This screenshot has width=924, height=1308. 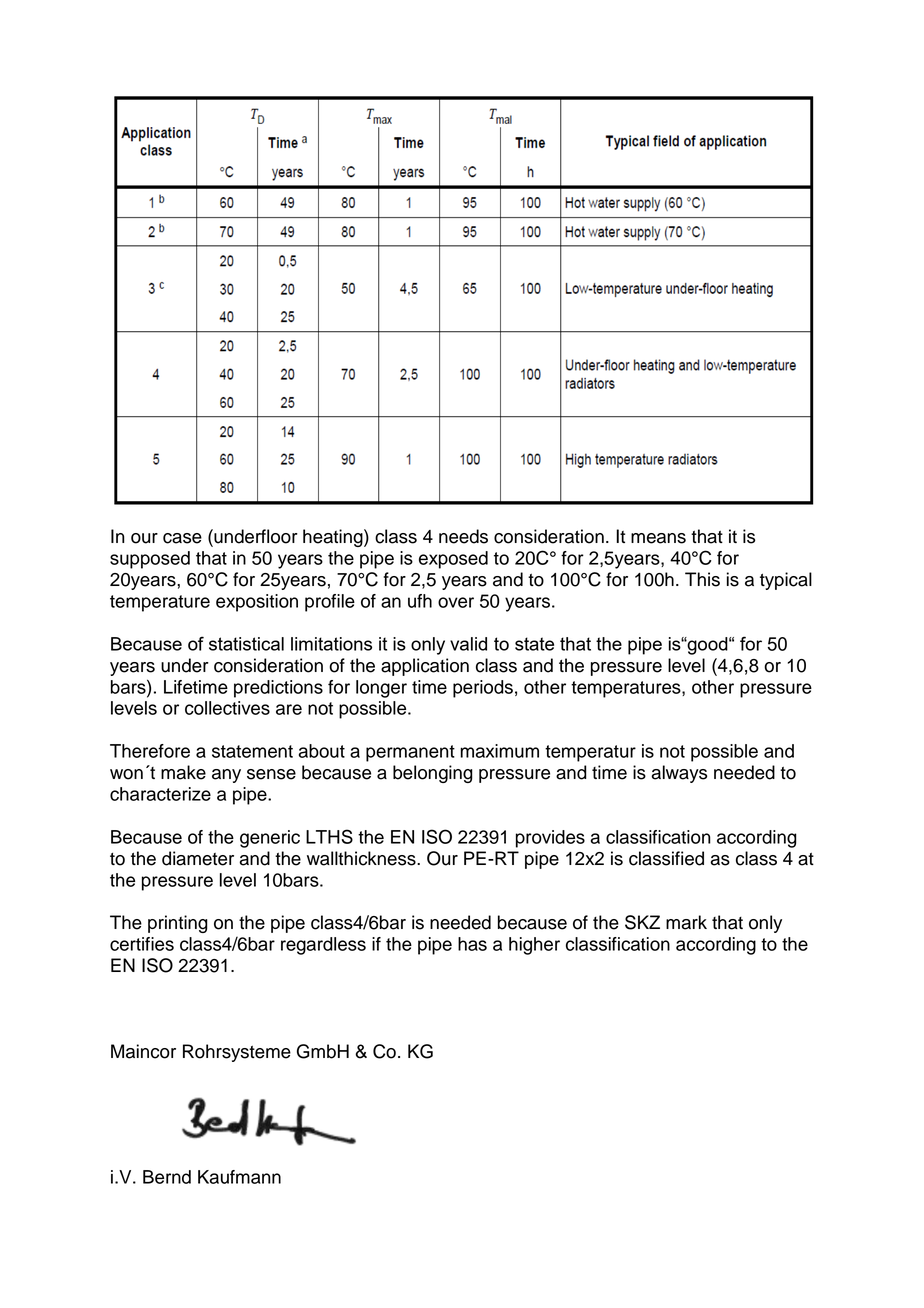 What do you see at coordinates (239, 1177) in the screenshot?
I see `Kaufmann` at bounding box center [239, 1177].
